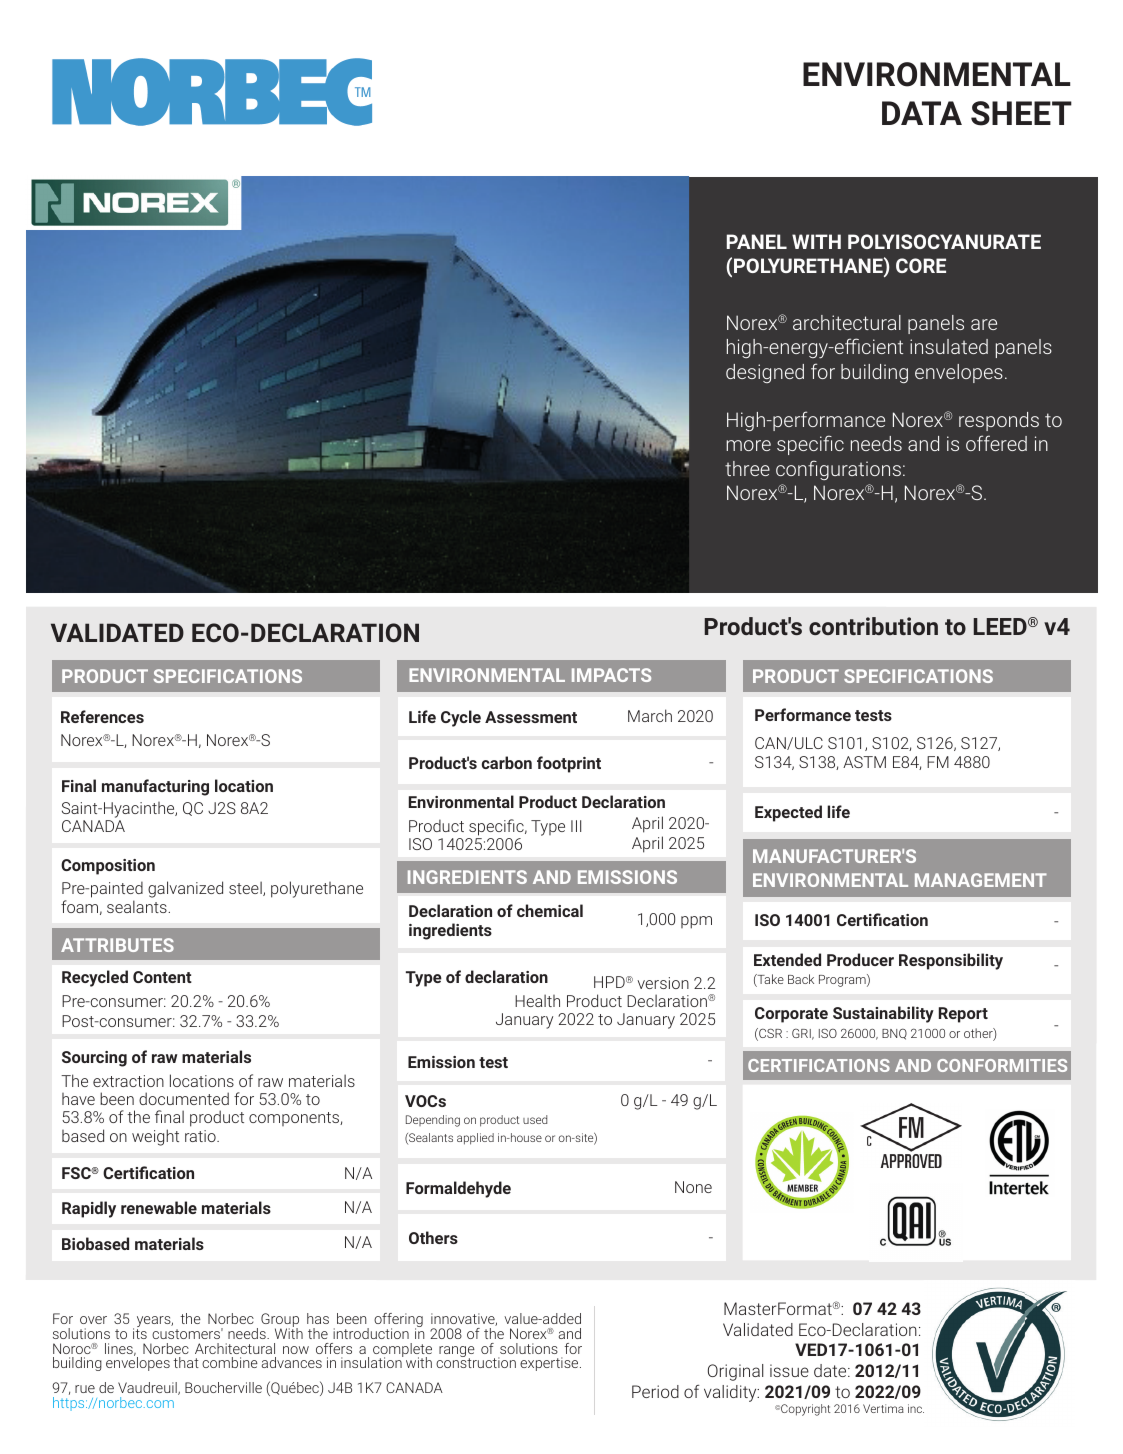 The image size is (1123, 1454). Describe the element at coordinates (537, 1000) in the screenshot. I see `Health` at that location.
